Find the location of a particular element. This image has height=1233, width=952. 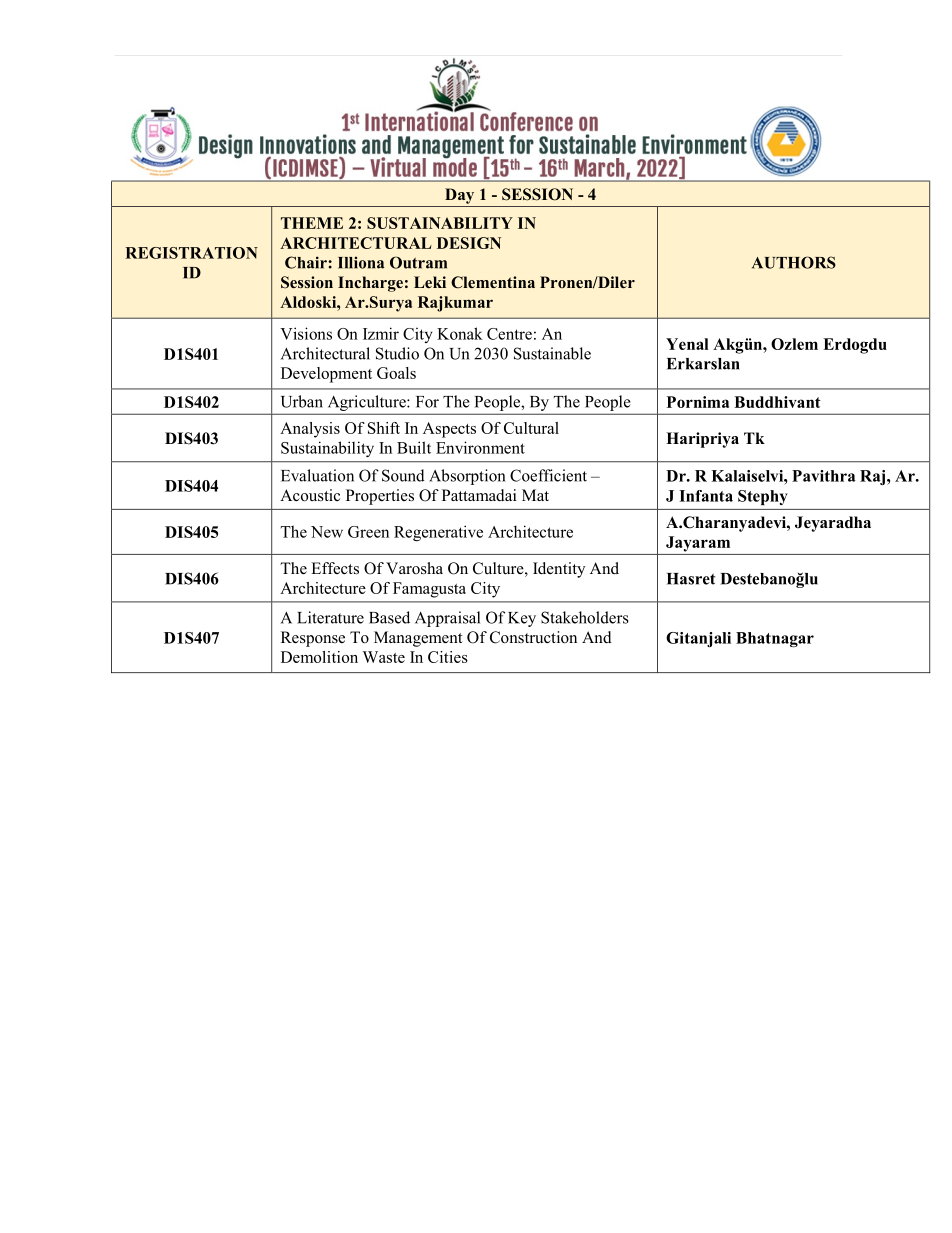

Visions is located at coordinates (306, 333).
